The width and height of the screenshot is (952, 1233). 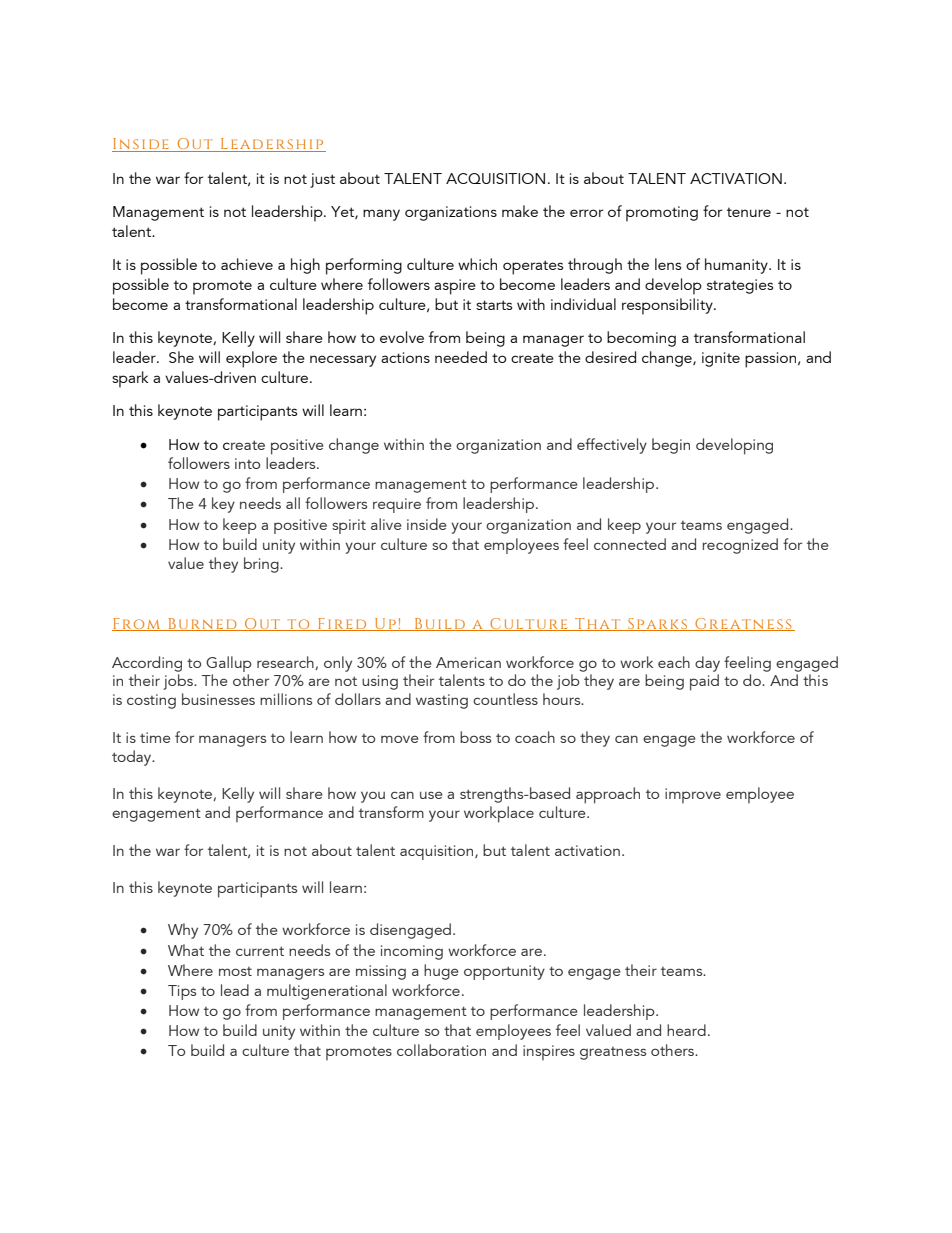 I want to click on collaboration, so click(x=441, y=1050).
